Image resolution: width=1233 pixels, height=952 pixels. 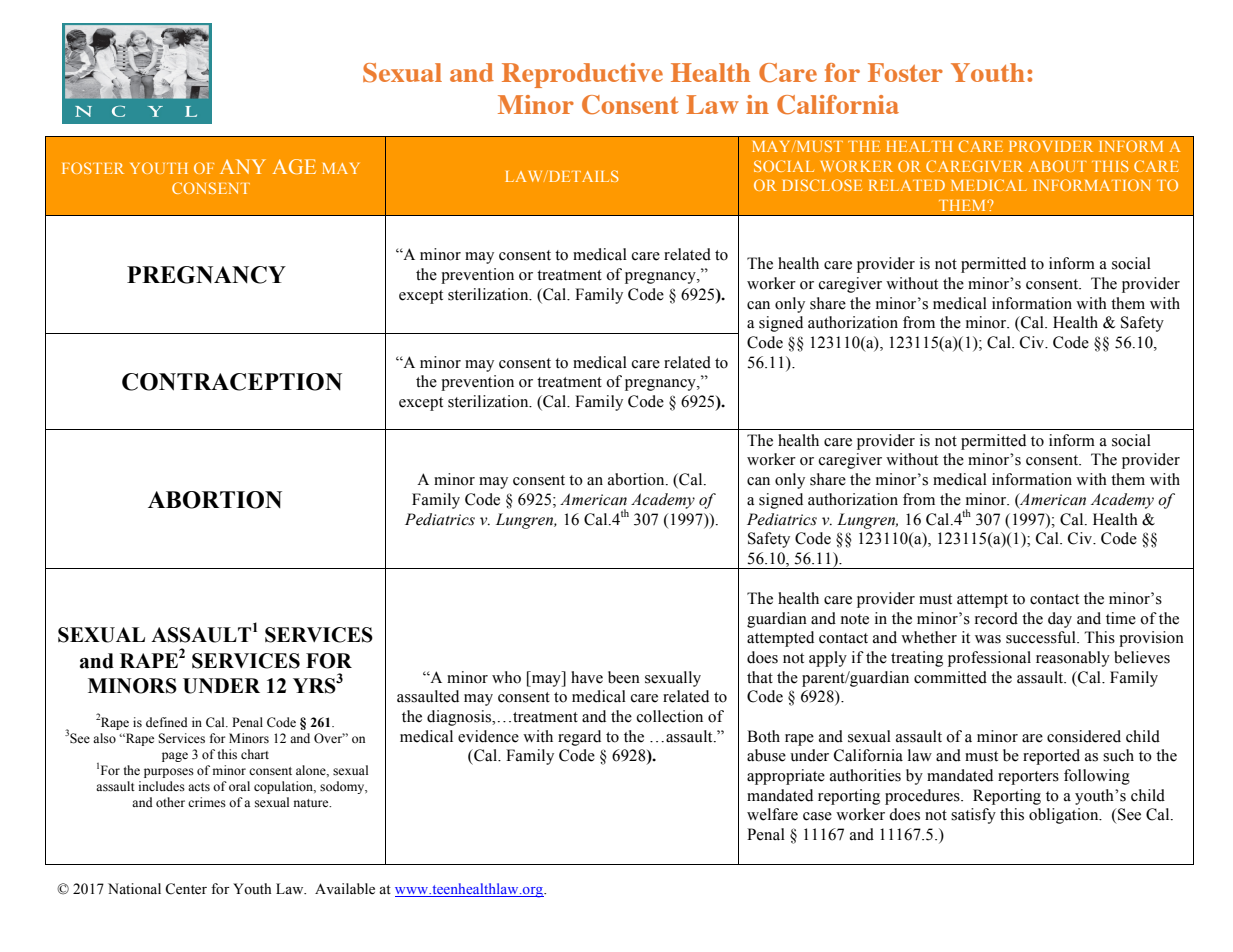 What do you see at coordinates (996, 618) in the page?
I see `record` at bounding box center [996, 618].
